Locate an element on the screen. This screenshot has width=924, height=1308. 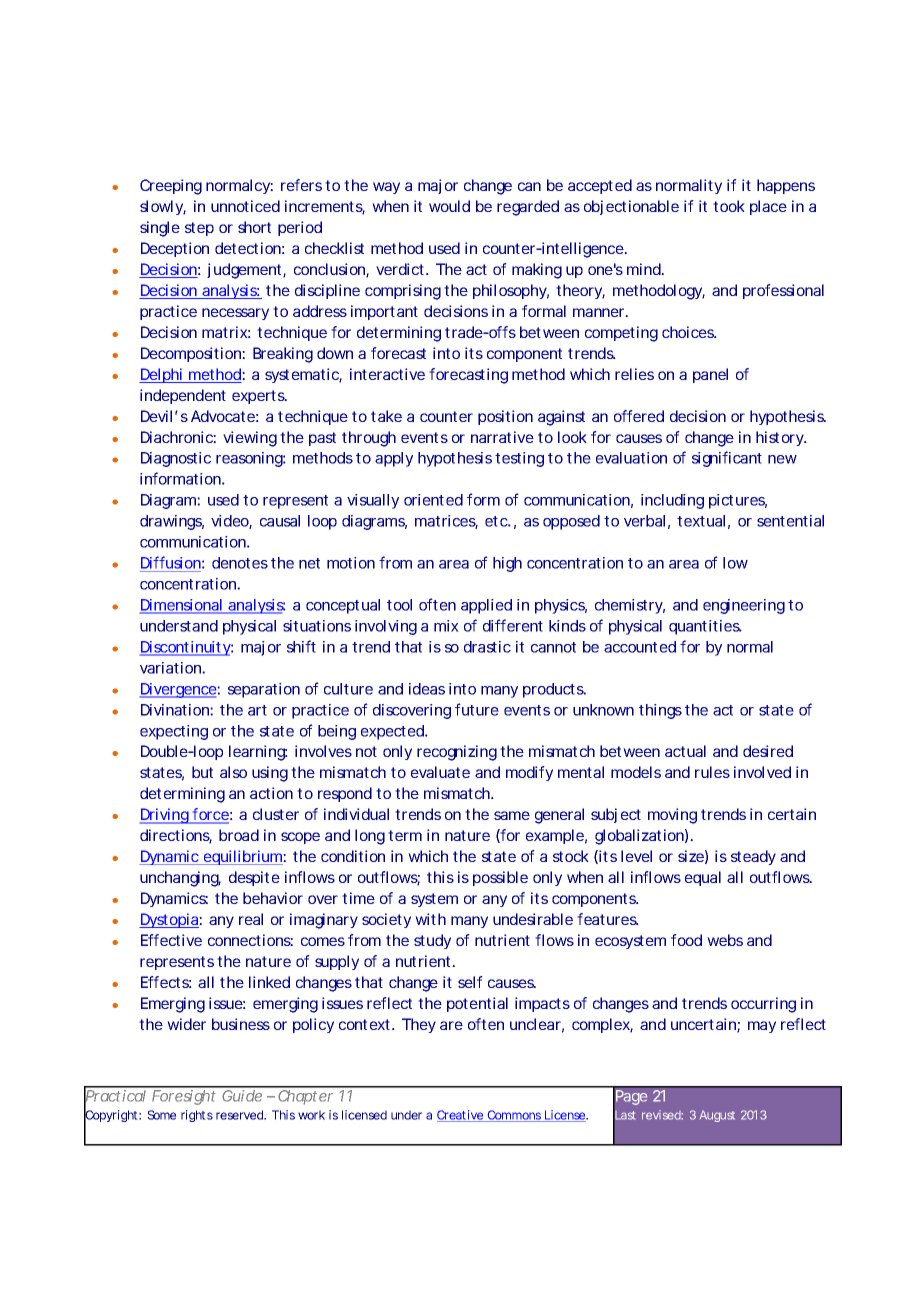
August is located at coordinates (717, 1116).
